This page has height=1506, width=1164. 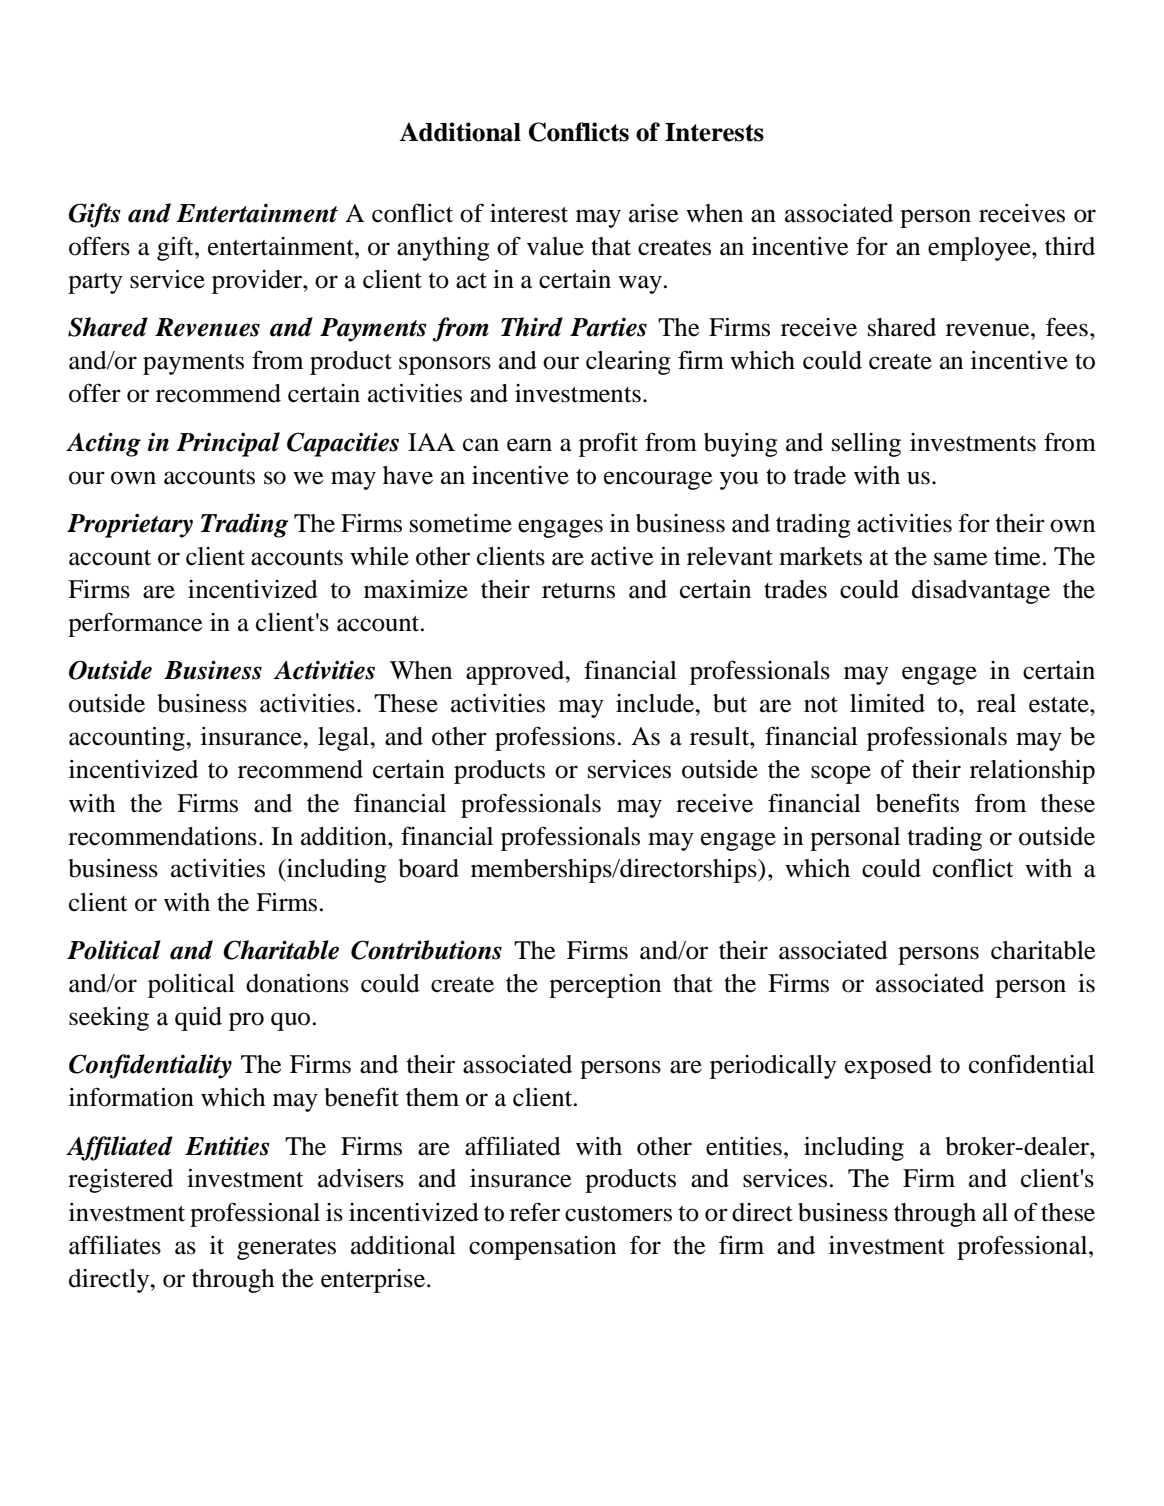 What do you see at coordinates (996, 703) in the page?
I see `real` at bounding box center [996, 703].
